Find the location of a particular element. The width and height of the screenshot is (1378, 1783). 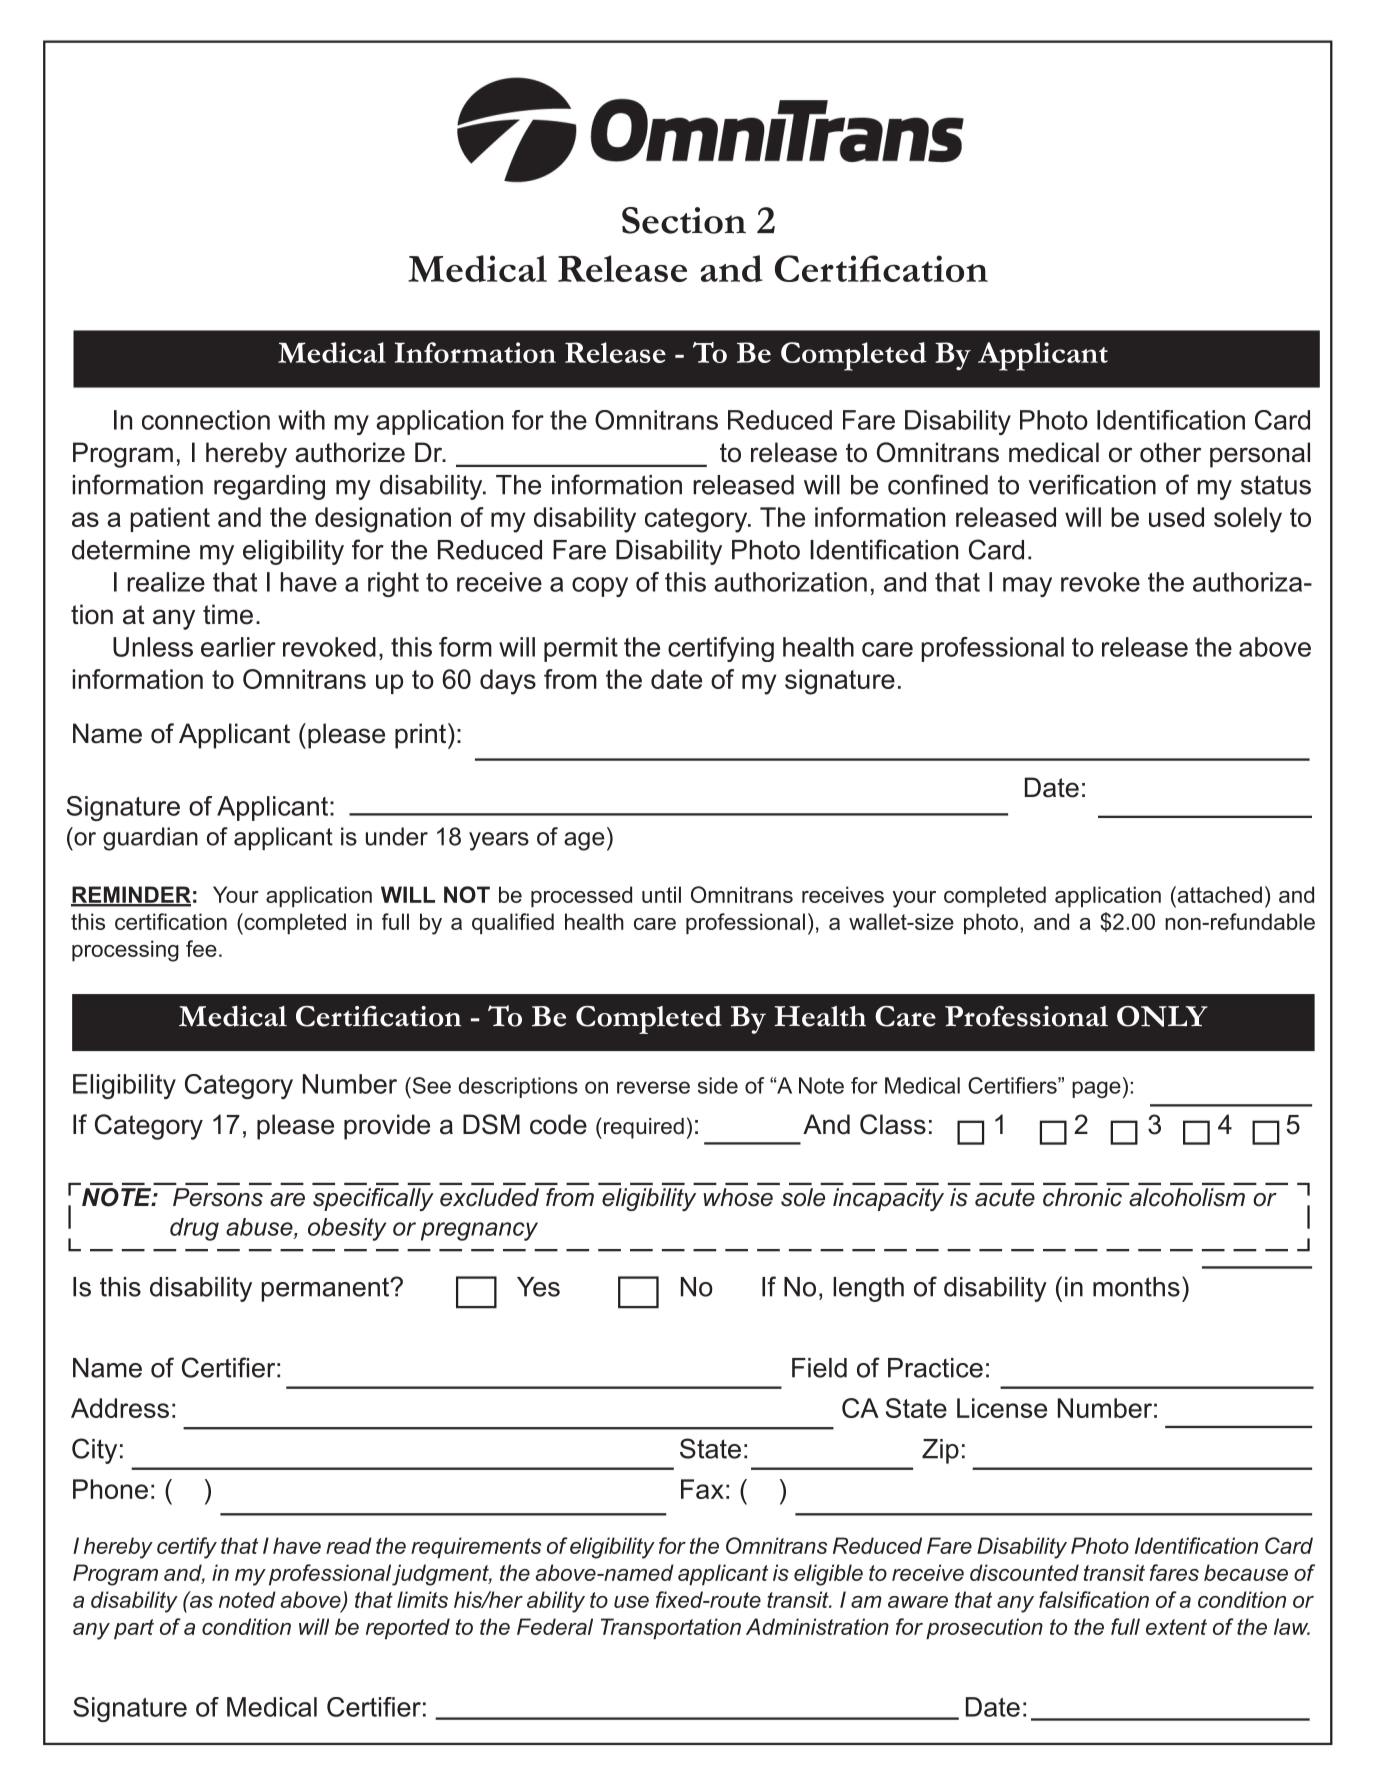

drug is located at coordinates (194, 1229).
